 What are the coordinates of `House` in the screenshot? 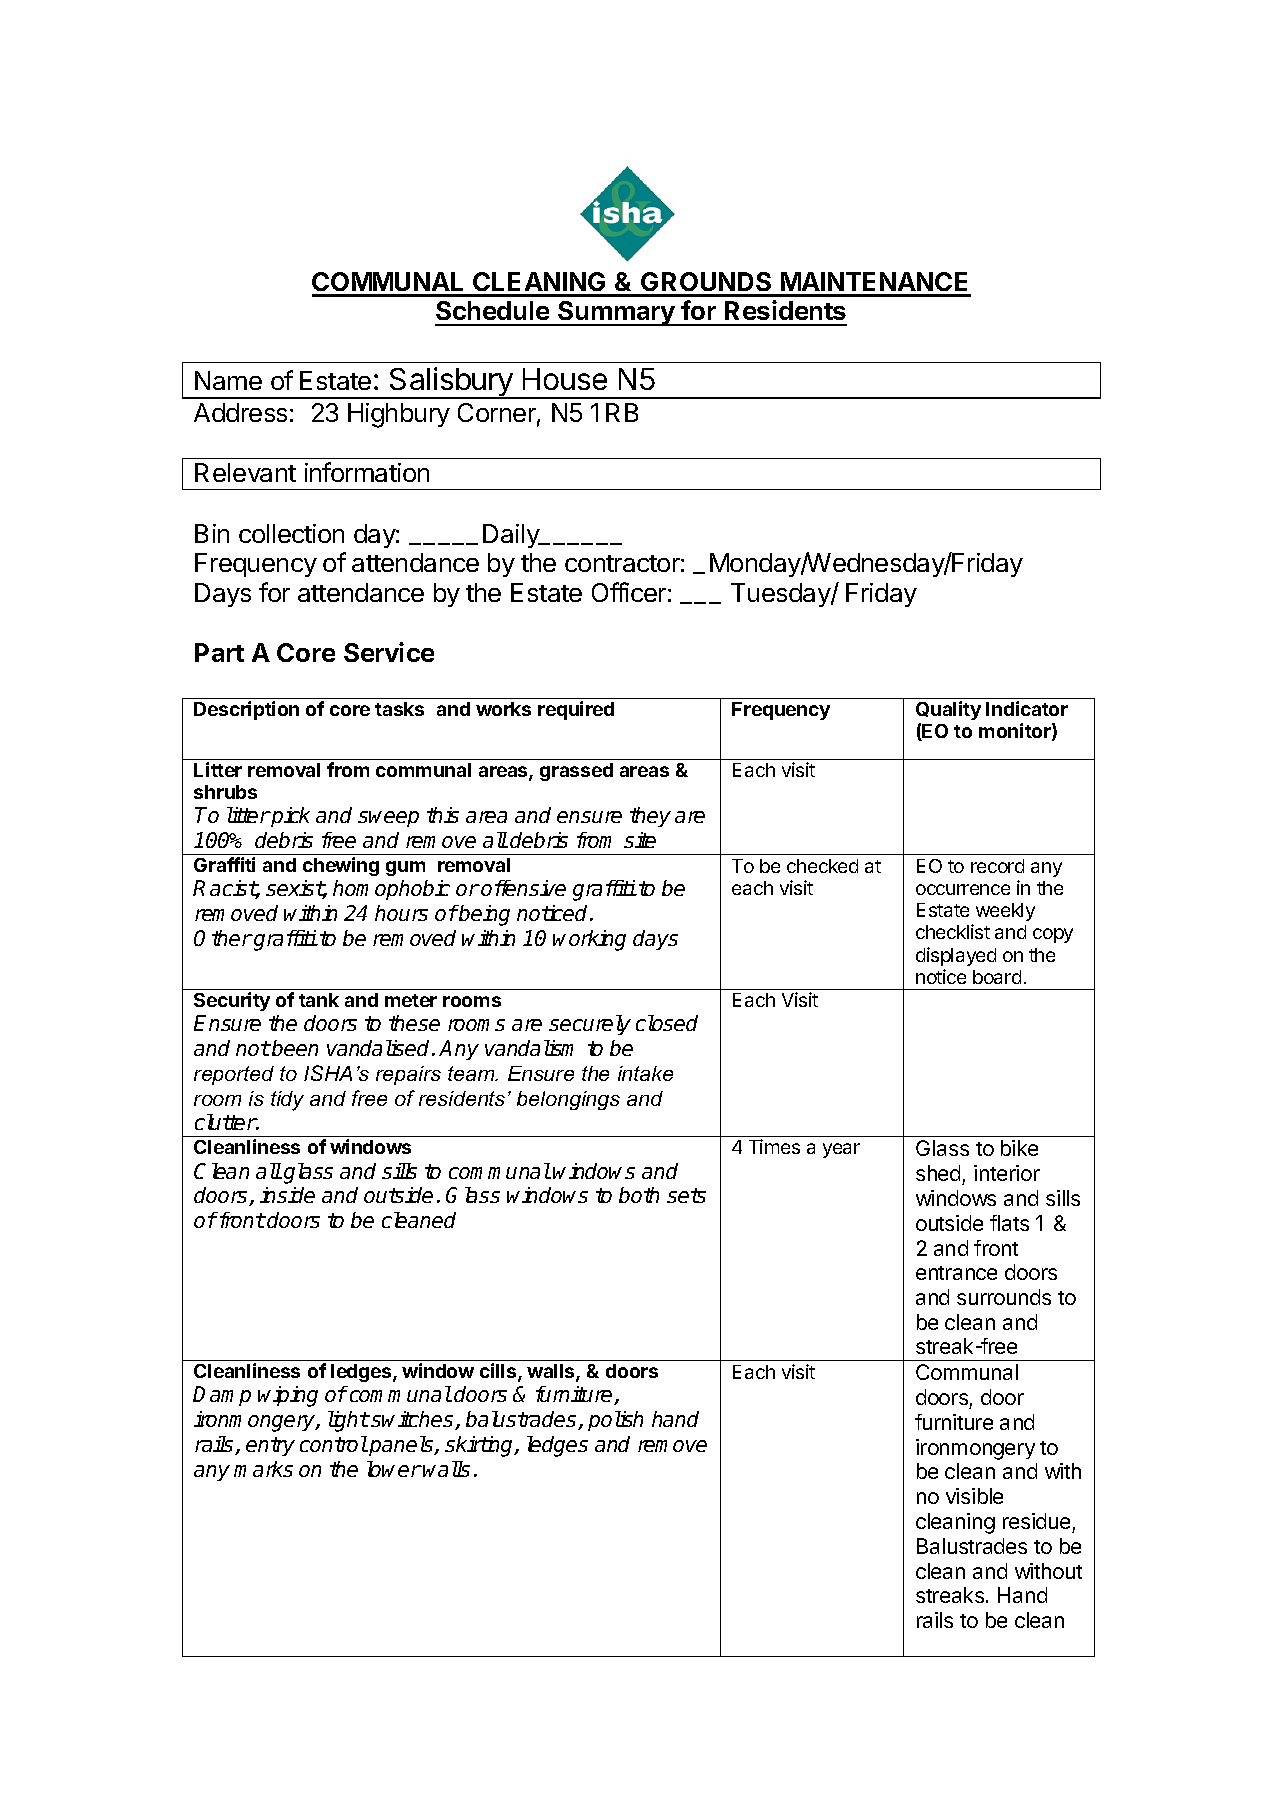 It's located at (565, 379).
